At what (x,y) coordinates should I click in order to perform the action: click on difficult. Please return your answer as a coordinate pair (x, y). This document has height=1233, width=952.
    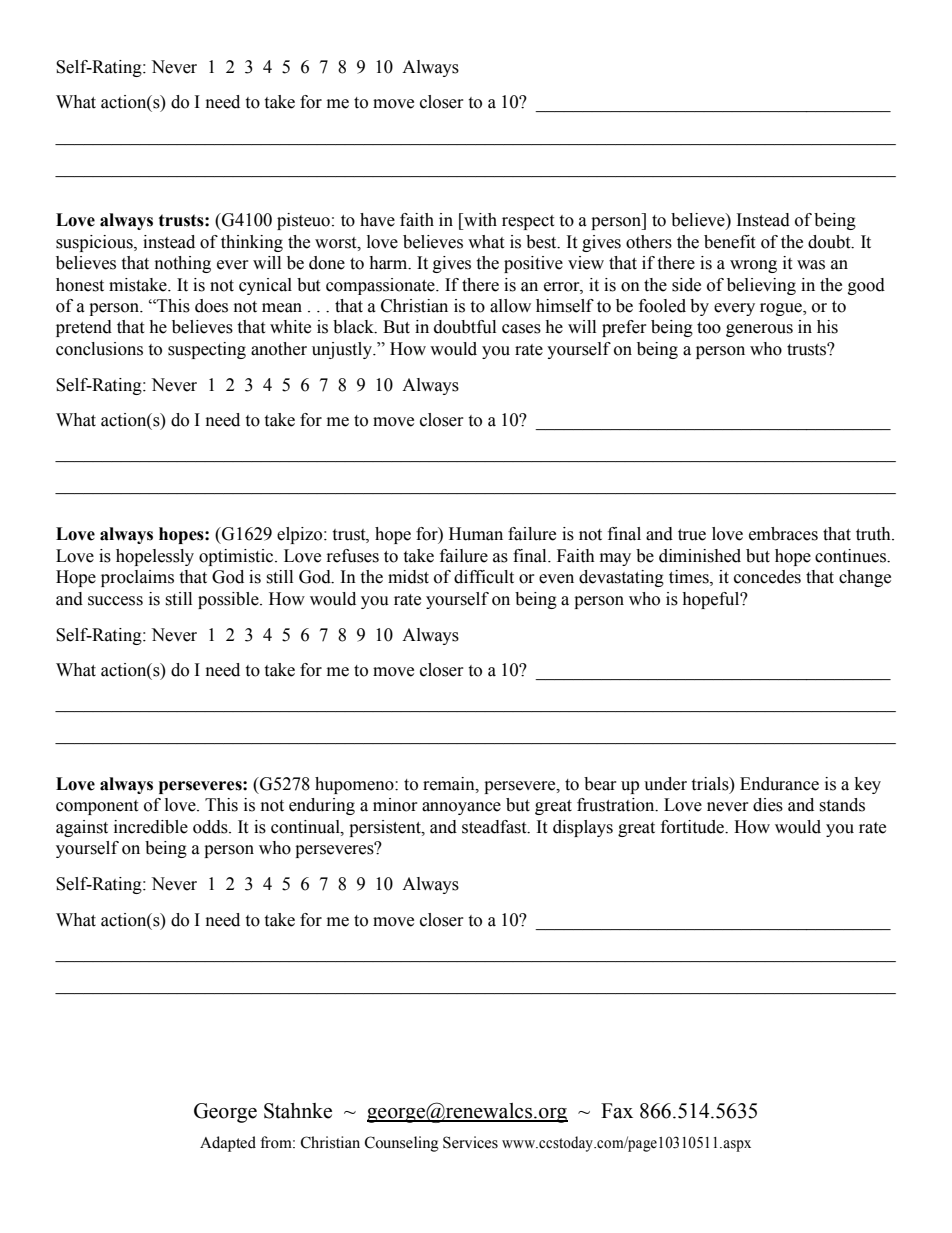
    Looking at the image, I should click on (484, 577).
